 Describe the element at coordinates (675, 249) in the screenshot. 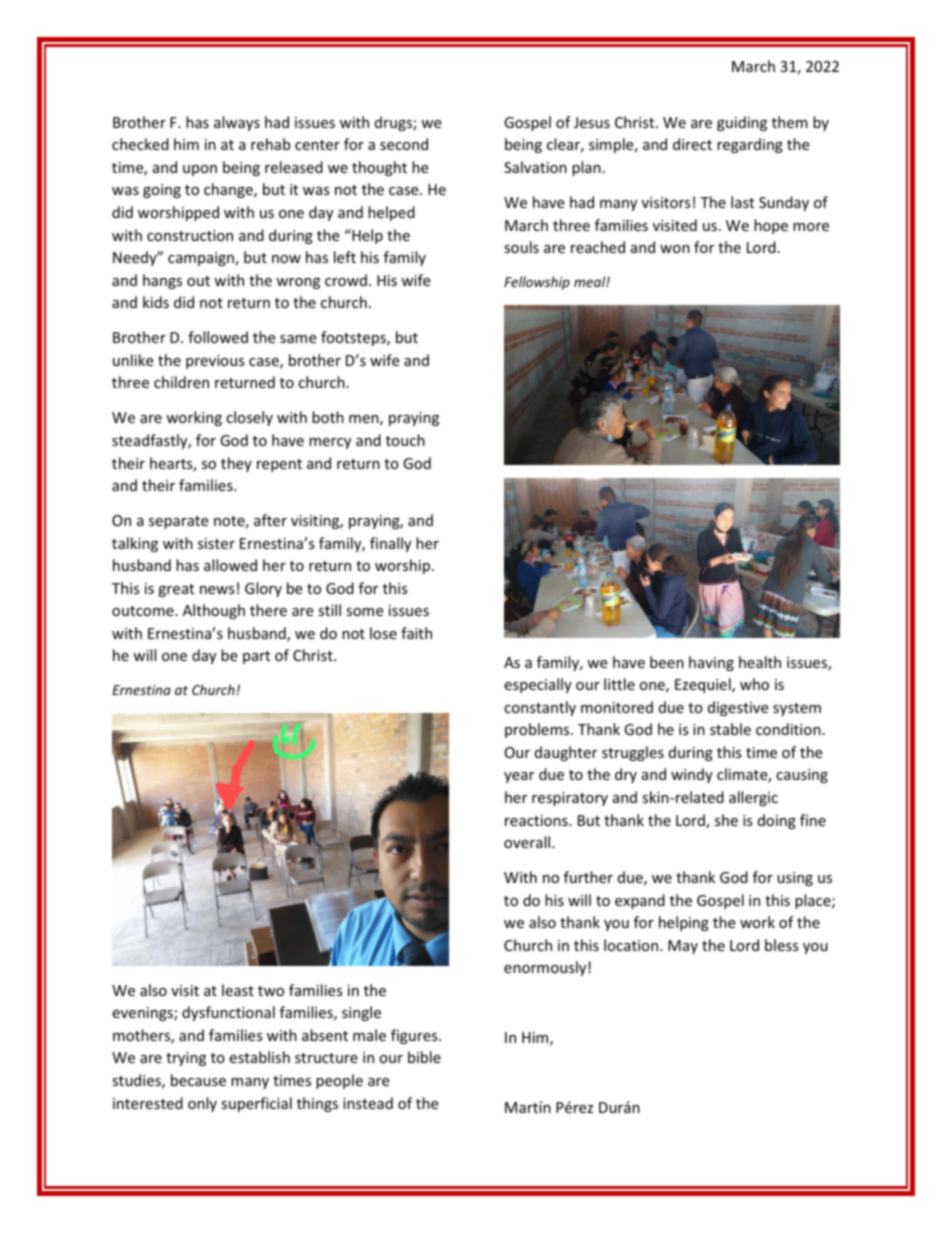

I see `won` at that location.
